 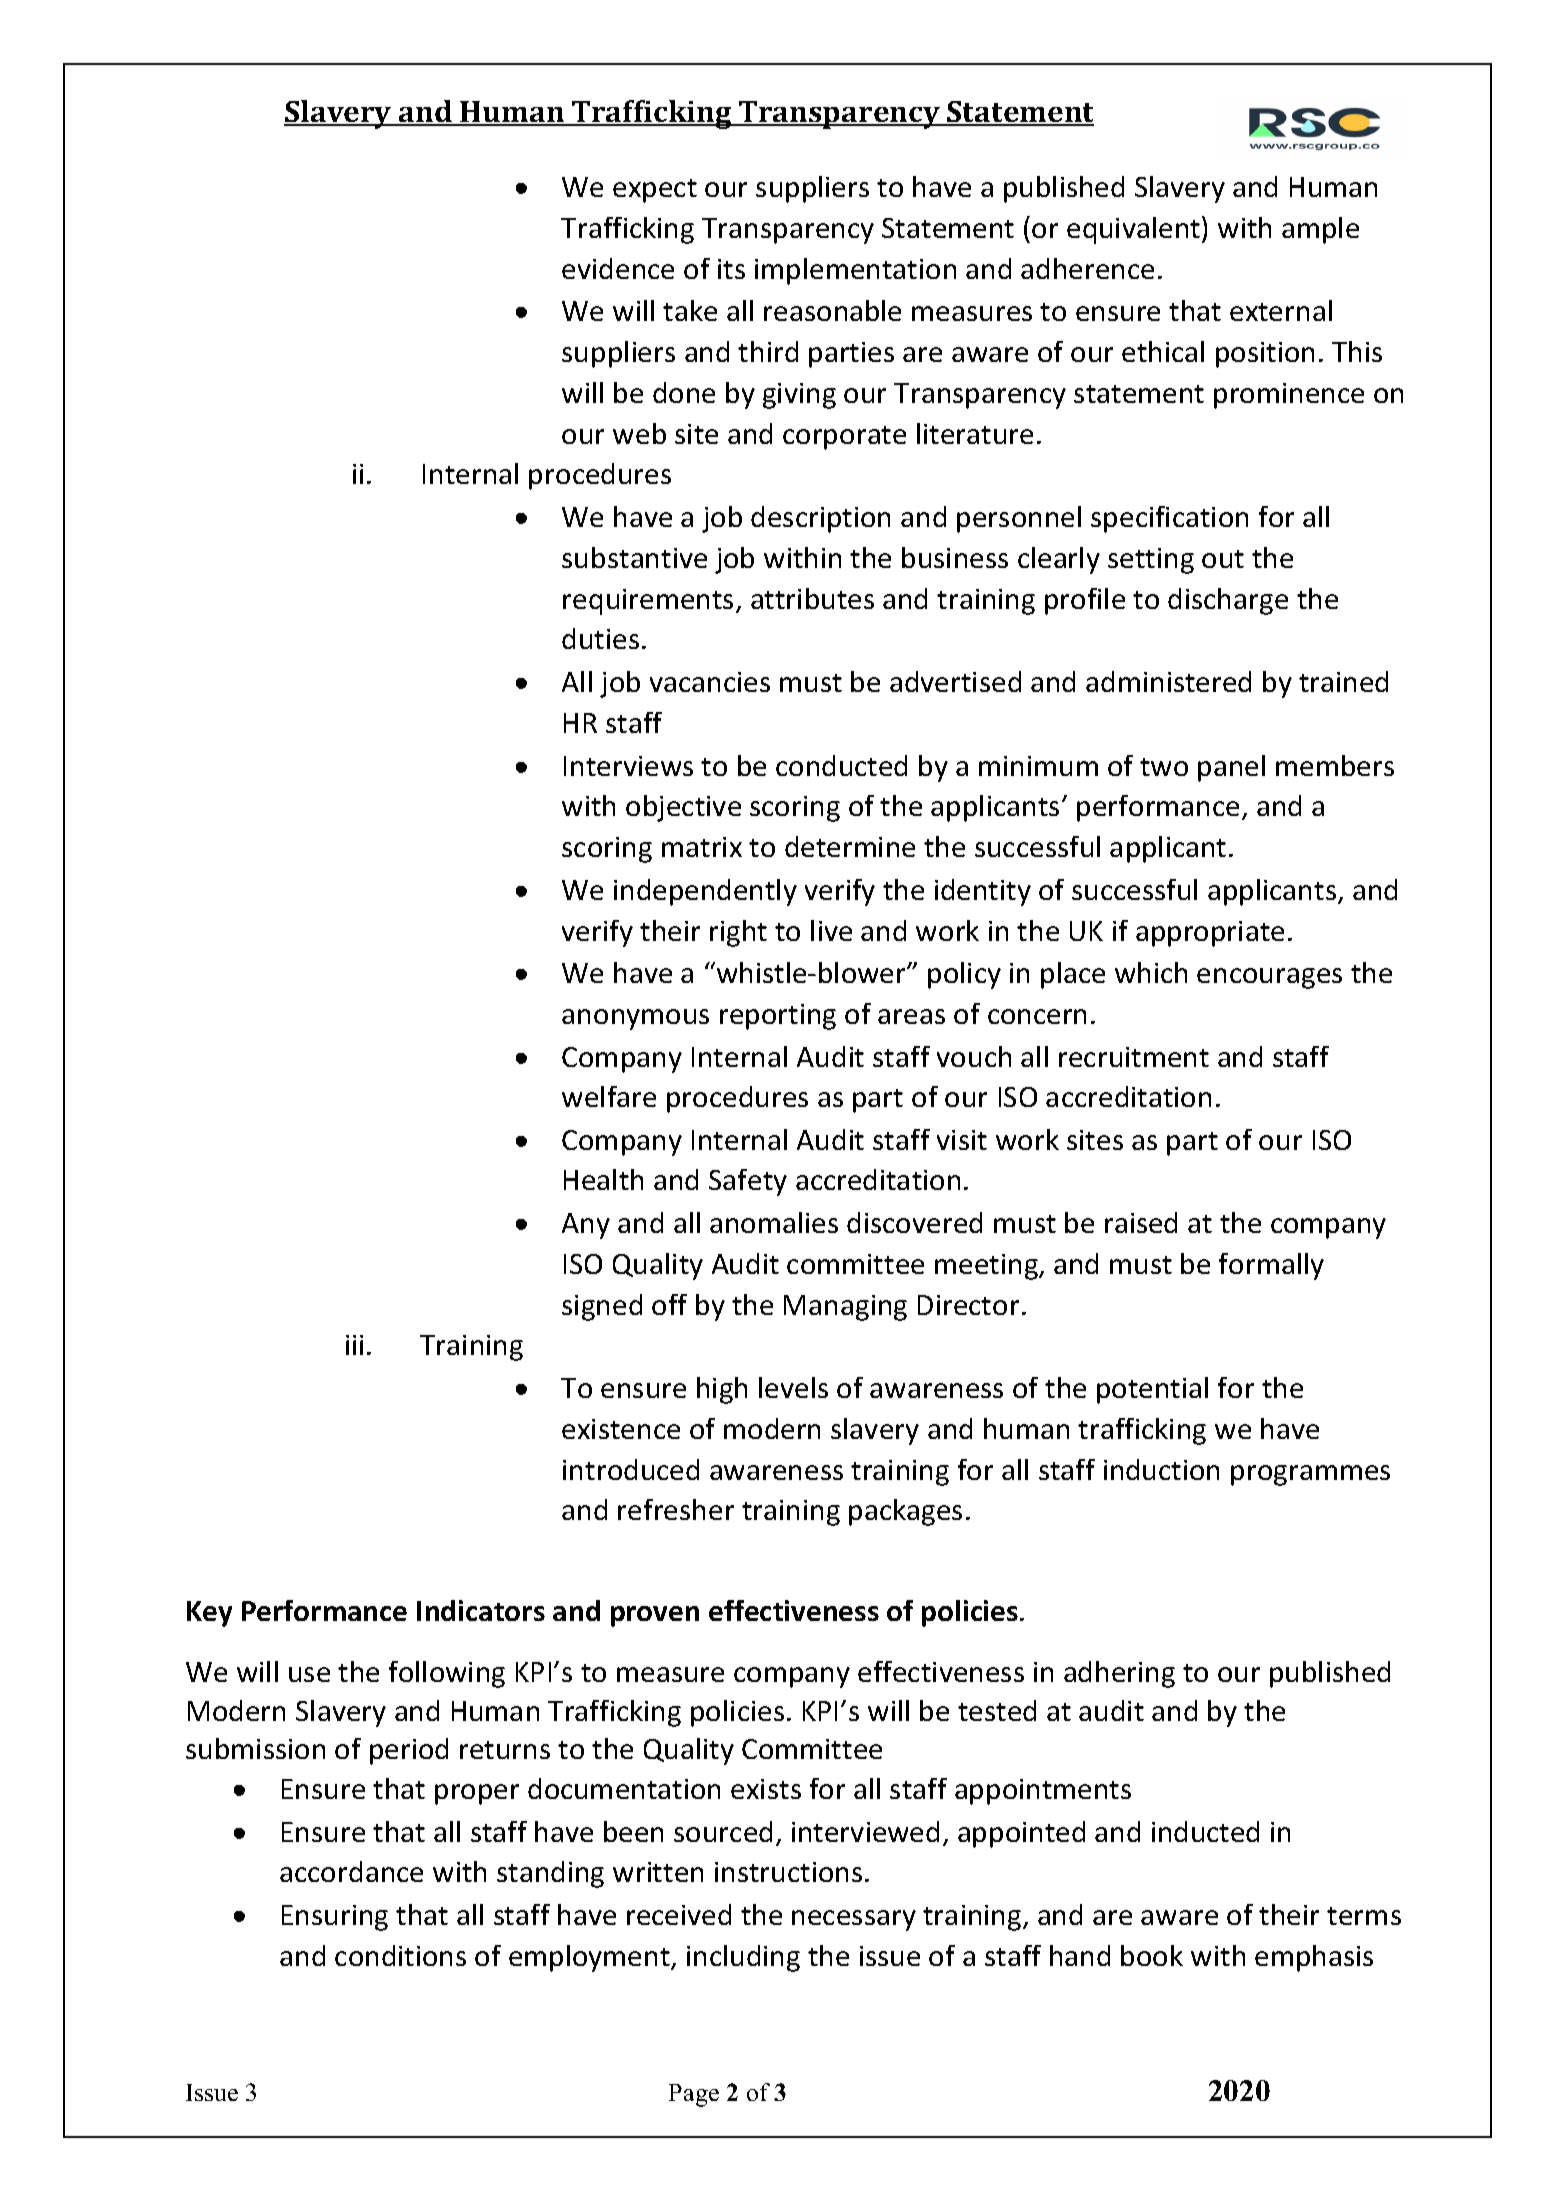 What do you see at coordinates (731, 269) in the screenshot?
I see `its` at bounding box center [731, 269].
